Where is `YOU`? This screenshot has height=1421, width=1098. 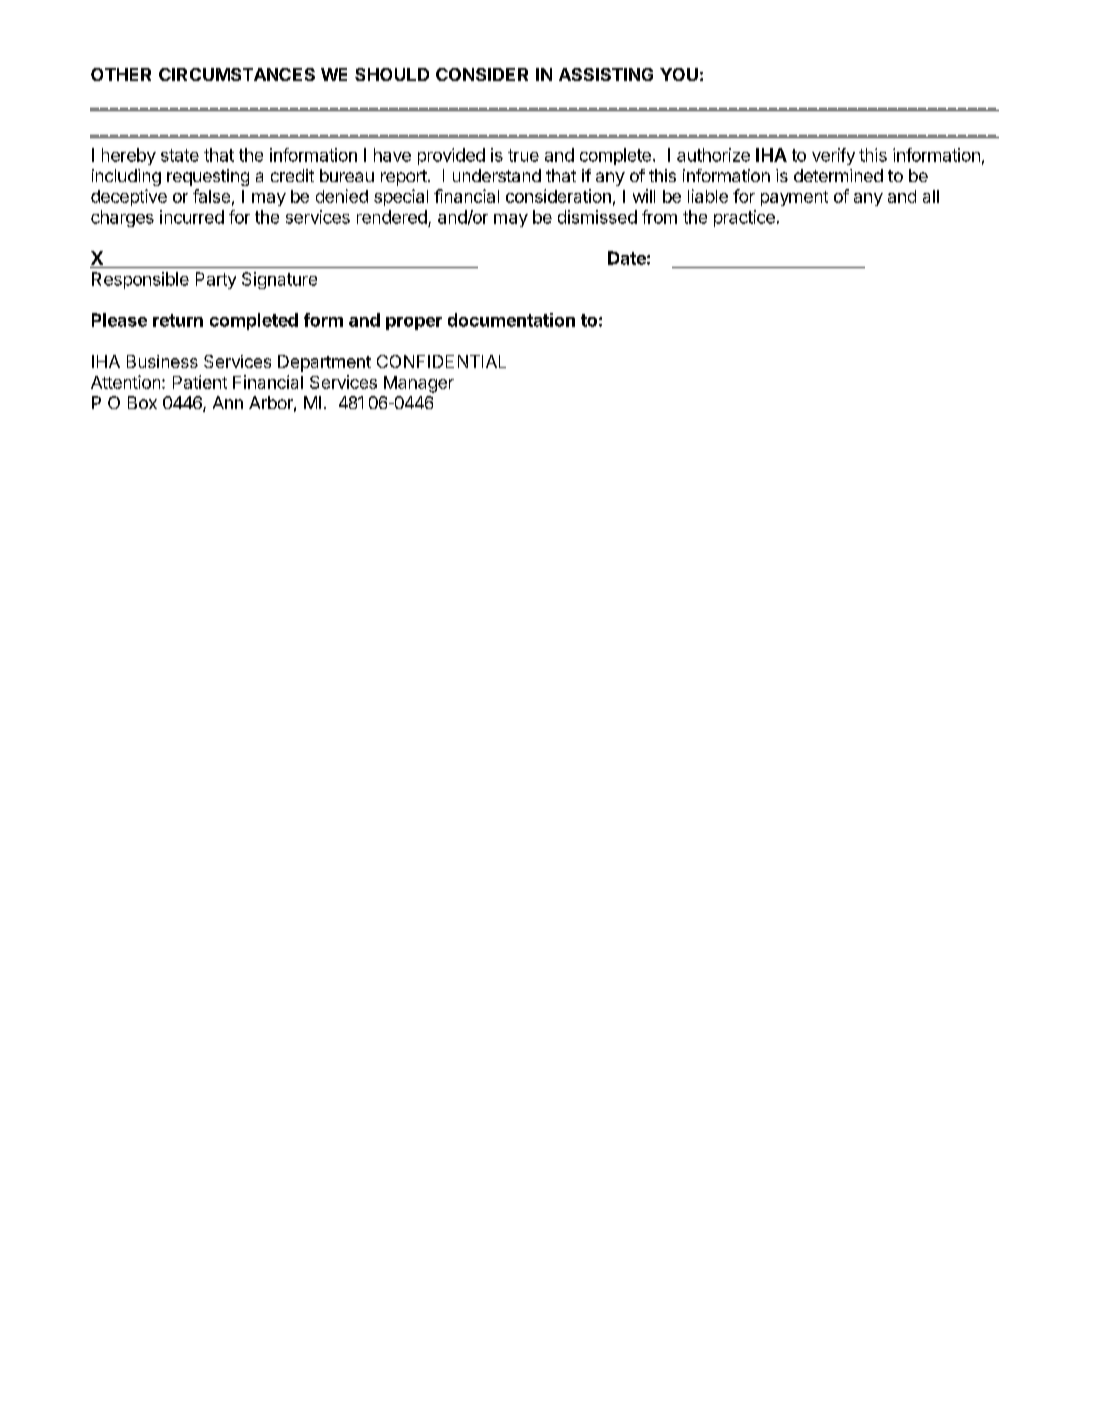
YOU is located at coordinates (679, 74).
